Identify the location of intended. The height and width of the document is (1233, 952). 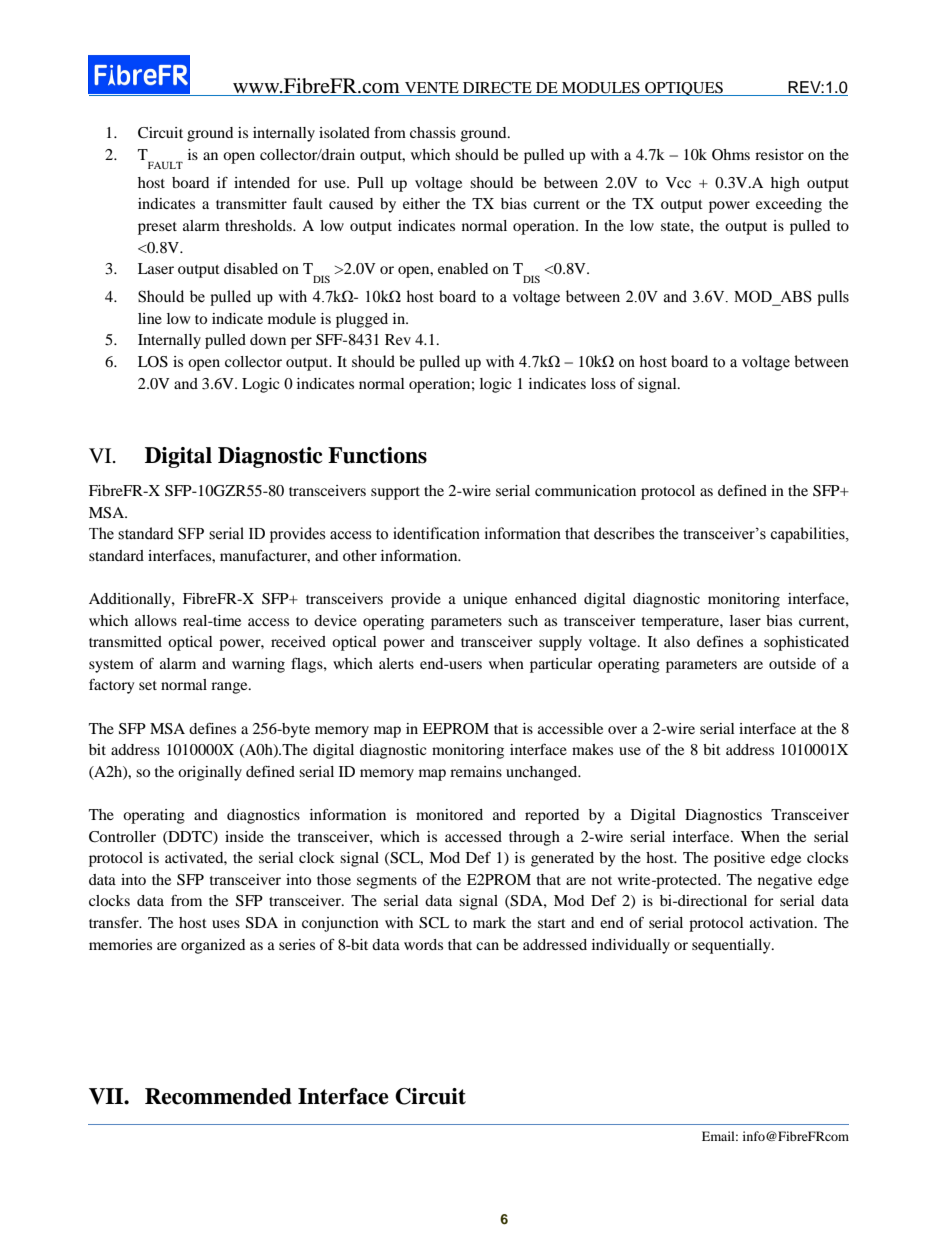
(262, 182).
